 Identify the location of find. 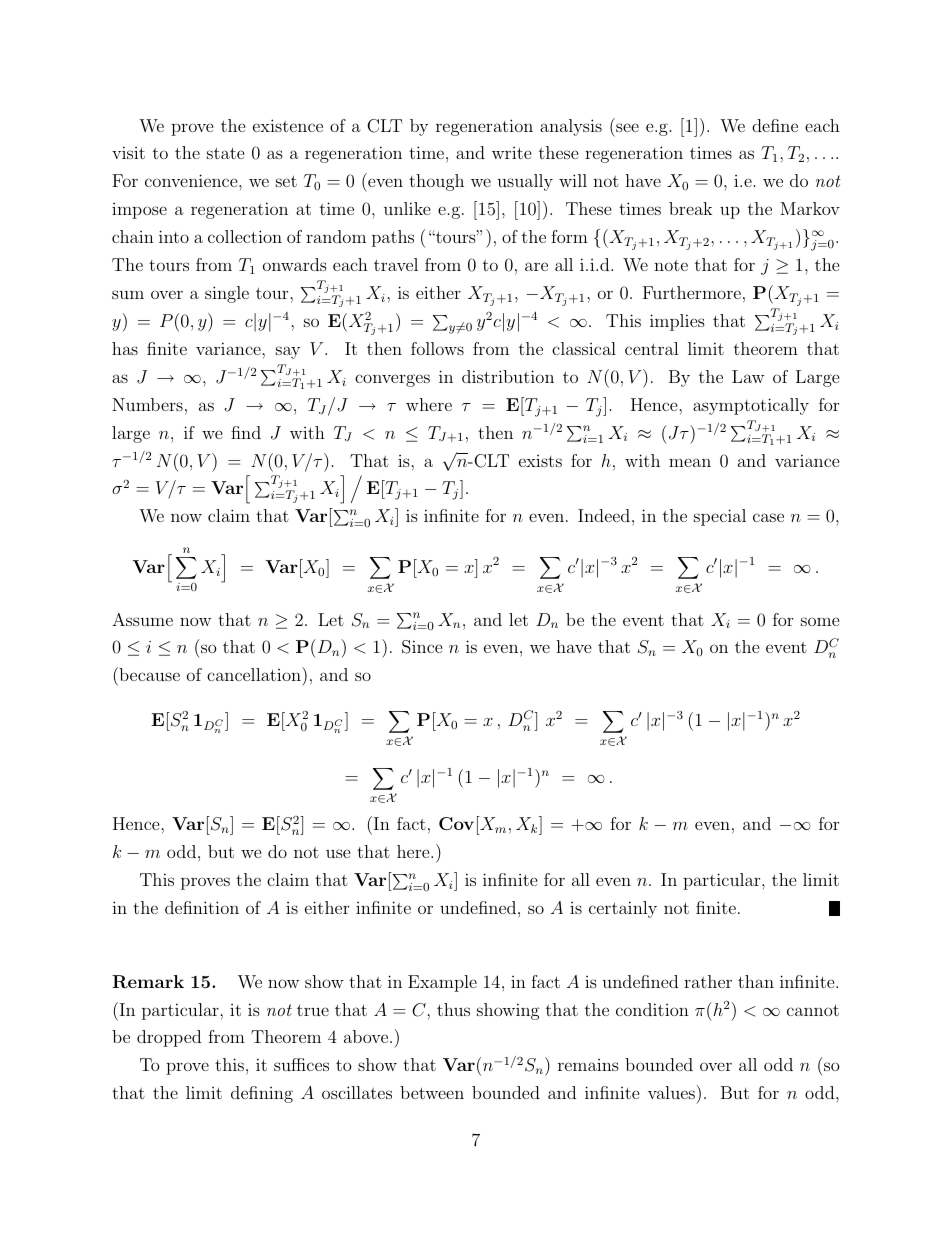
(246, 432).
